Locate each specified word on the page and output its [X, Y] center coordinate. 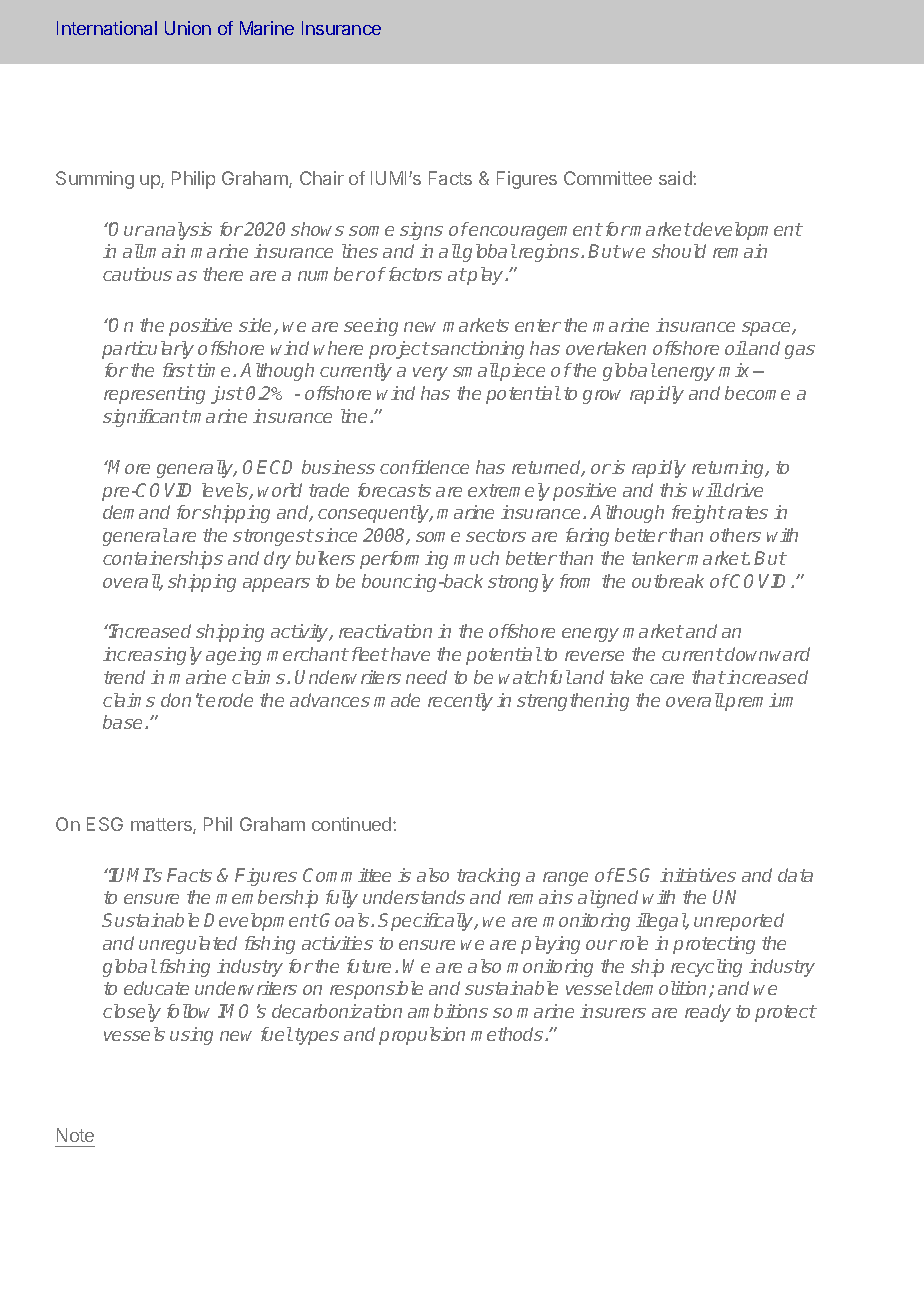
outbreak [668, 581]
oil [736, 348]
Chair [322, 178]
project [399, 350]
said [676, 178]
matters [162, 826]
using [191, 1036]
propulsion [422, 1036]
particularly [148, 350]
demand [136, 512]
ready [708, 1013]
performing [404, 560]
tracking [488, 877]
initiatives [698, 875]
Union [188, 28]
